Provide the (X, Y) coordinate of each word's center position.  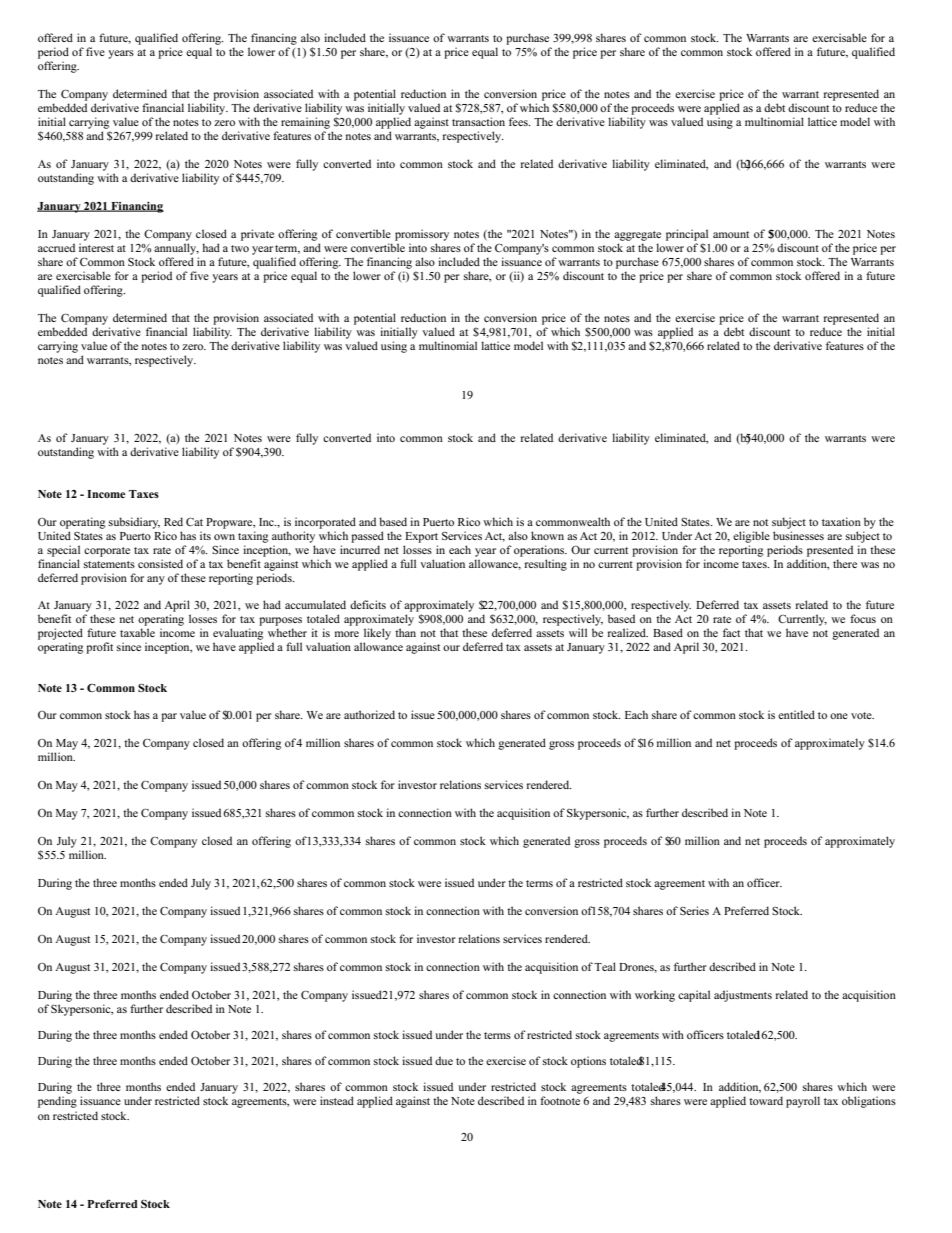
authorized (369, 714)
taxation (841, 521)
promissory (422, 235)
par (169, 717)
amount (731, 234)
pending (57, 1102)
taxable (137, 632)
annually (176, 249)
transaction (478, 121)
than (405, 632)
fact (731, 632)
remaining (305, 123)
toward (766, 1100)
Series (694, 910)
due (444, 1060)
